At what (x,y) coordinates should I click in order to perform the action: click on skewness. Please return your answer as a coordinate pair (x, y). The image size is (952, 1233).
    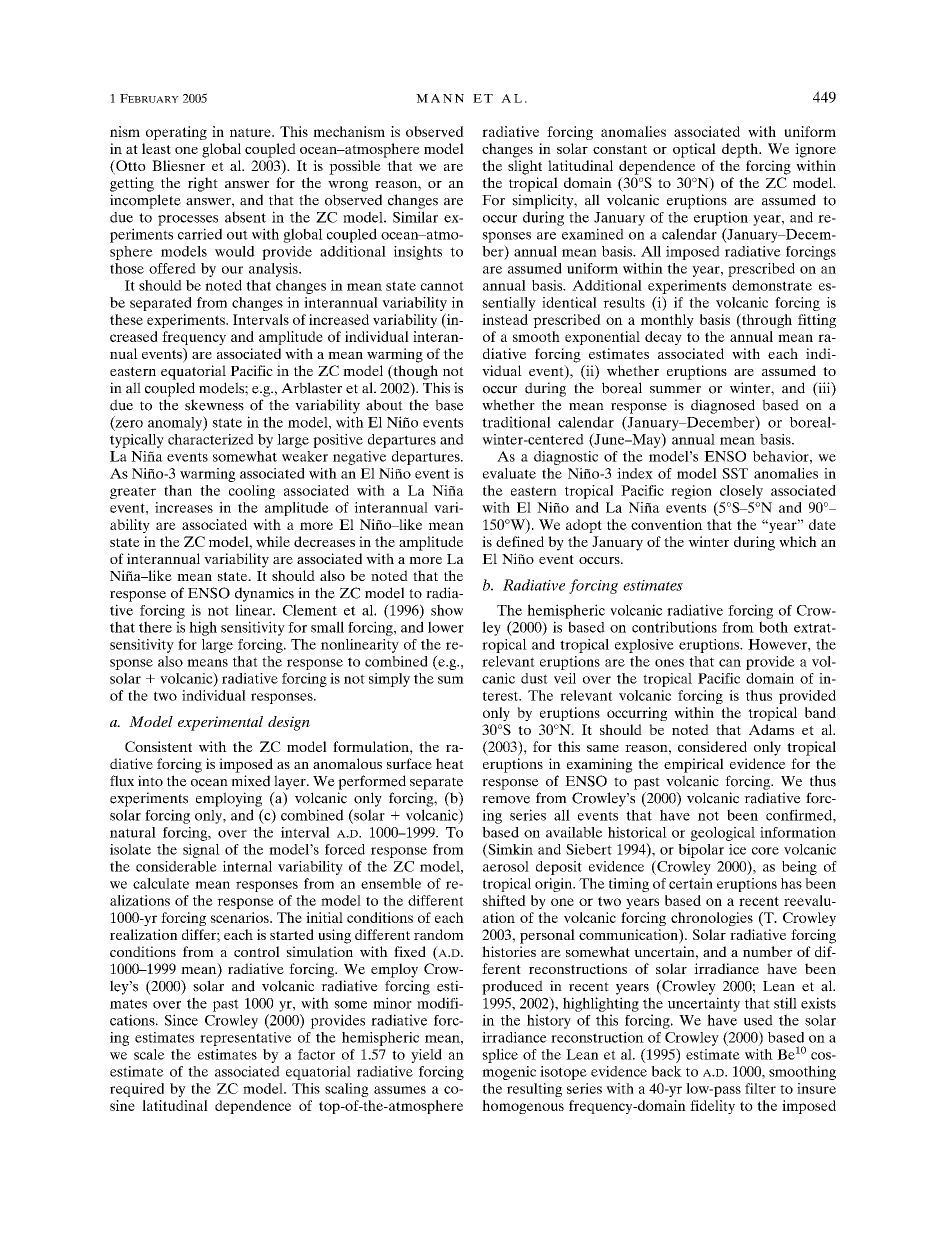
    Looking at the image, I should click on (214, 405).
